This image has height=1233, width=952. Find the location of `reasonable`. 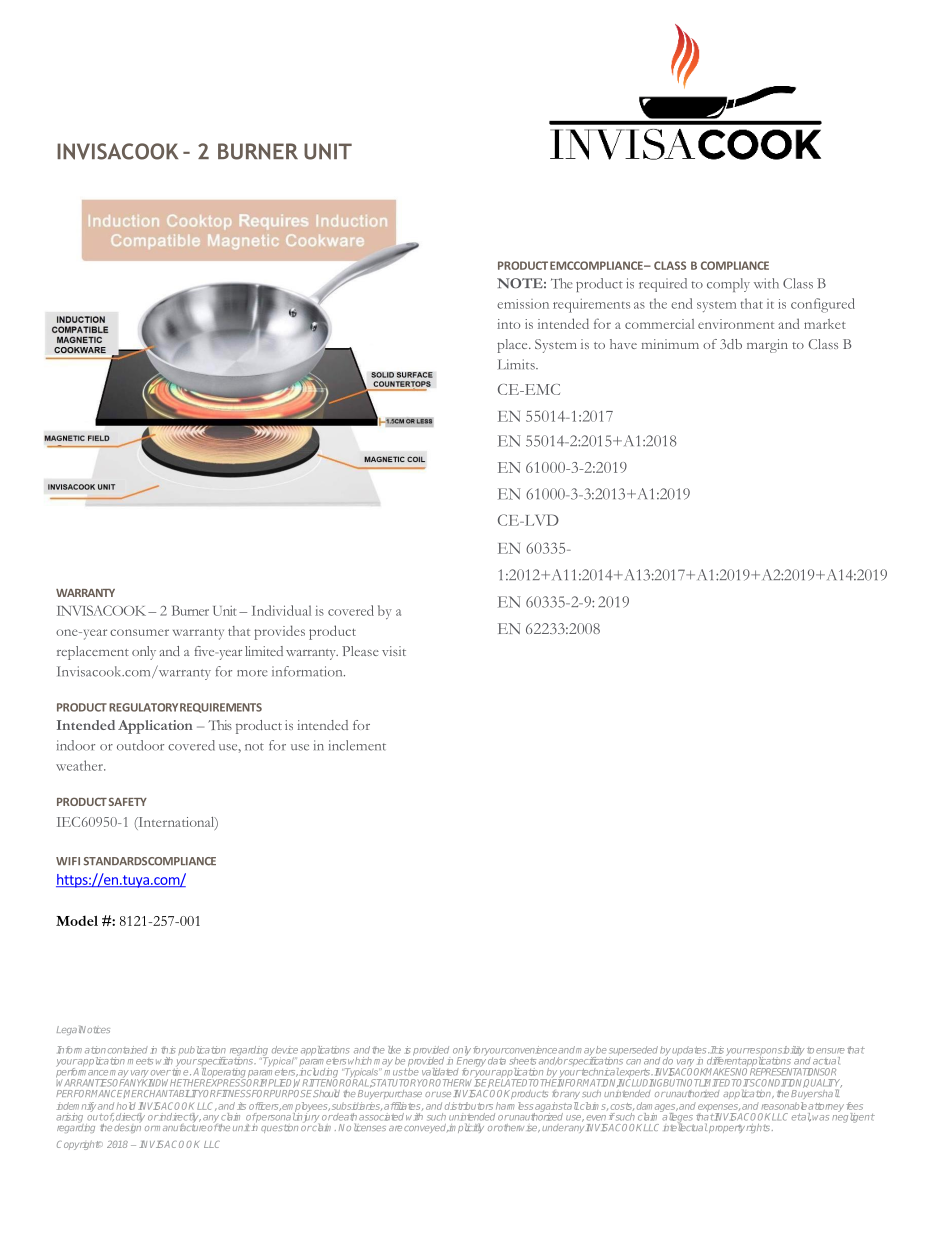

reasonable is located at coordinates (784, 1106).
